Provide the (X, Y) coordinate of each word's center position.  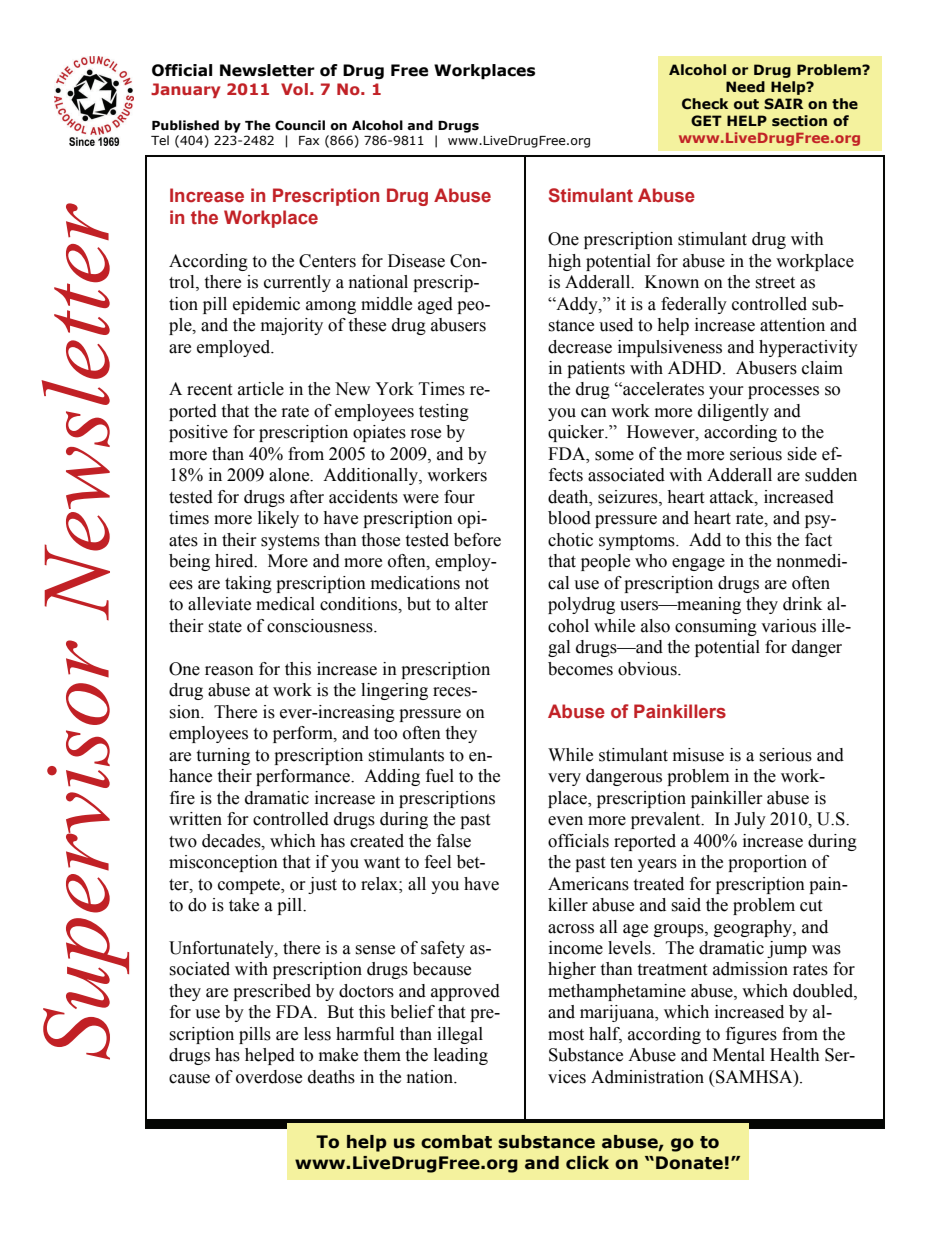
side (802, 454)
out (746, 104)
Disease (416, 261)
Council (300, 125)
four (459, 497)
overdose (269, 1077)
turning (223, 756)
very (564, 779)
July (750, 820)
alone (290, 475)
